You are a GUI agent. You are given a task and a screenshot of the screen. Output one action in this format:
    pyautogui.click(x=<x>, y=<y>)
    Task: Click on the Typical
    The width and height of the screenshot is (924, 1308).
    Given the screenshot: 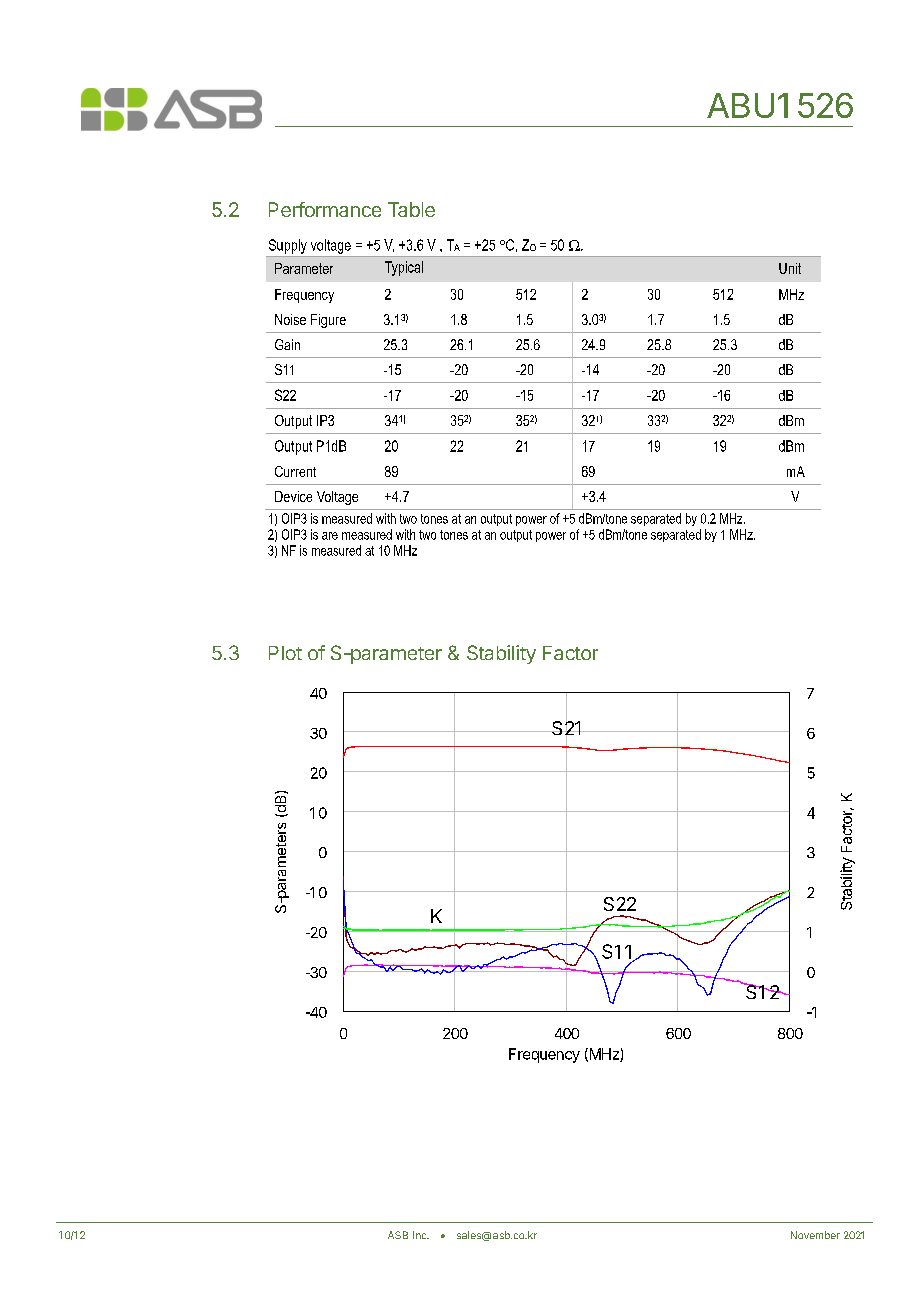 What is the action you would take?
    pyautogui.click(x=404, y=268)
